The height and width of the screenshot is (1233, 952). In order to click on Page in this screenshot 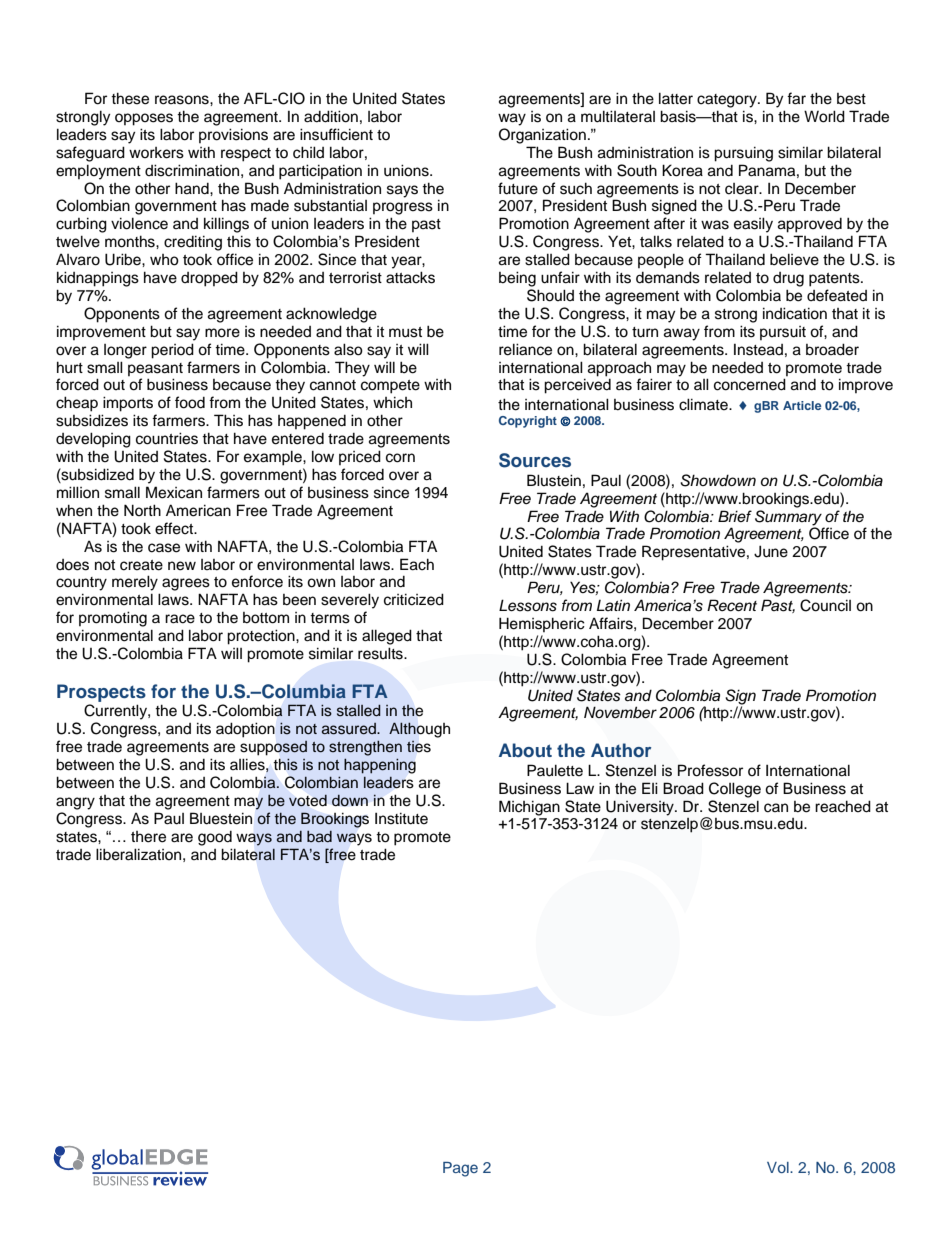, I will do `click(460, 1169)`.
